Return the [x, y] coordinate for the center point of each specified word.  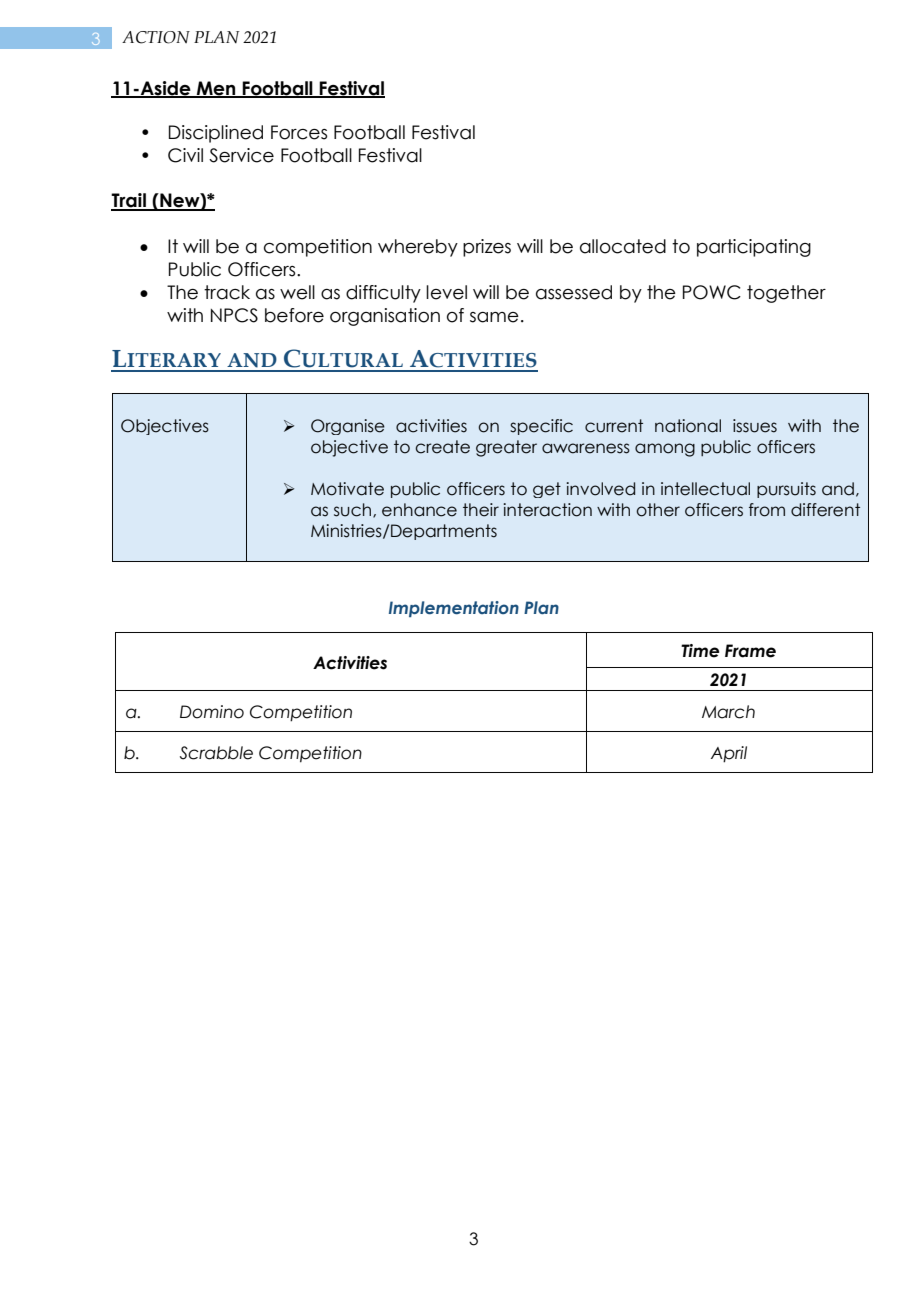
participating [754, 248]
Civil [185, 155]
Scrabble [216, 753]
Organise [348, 427]
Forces [299, 132]
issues [755, 426]
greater [506, 448]
